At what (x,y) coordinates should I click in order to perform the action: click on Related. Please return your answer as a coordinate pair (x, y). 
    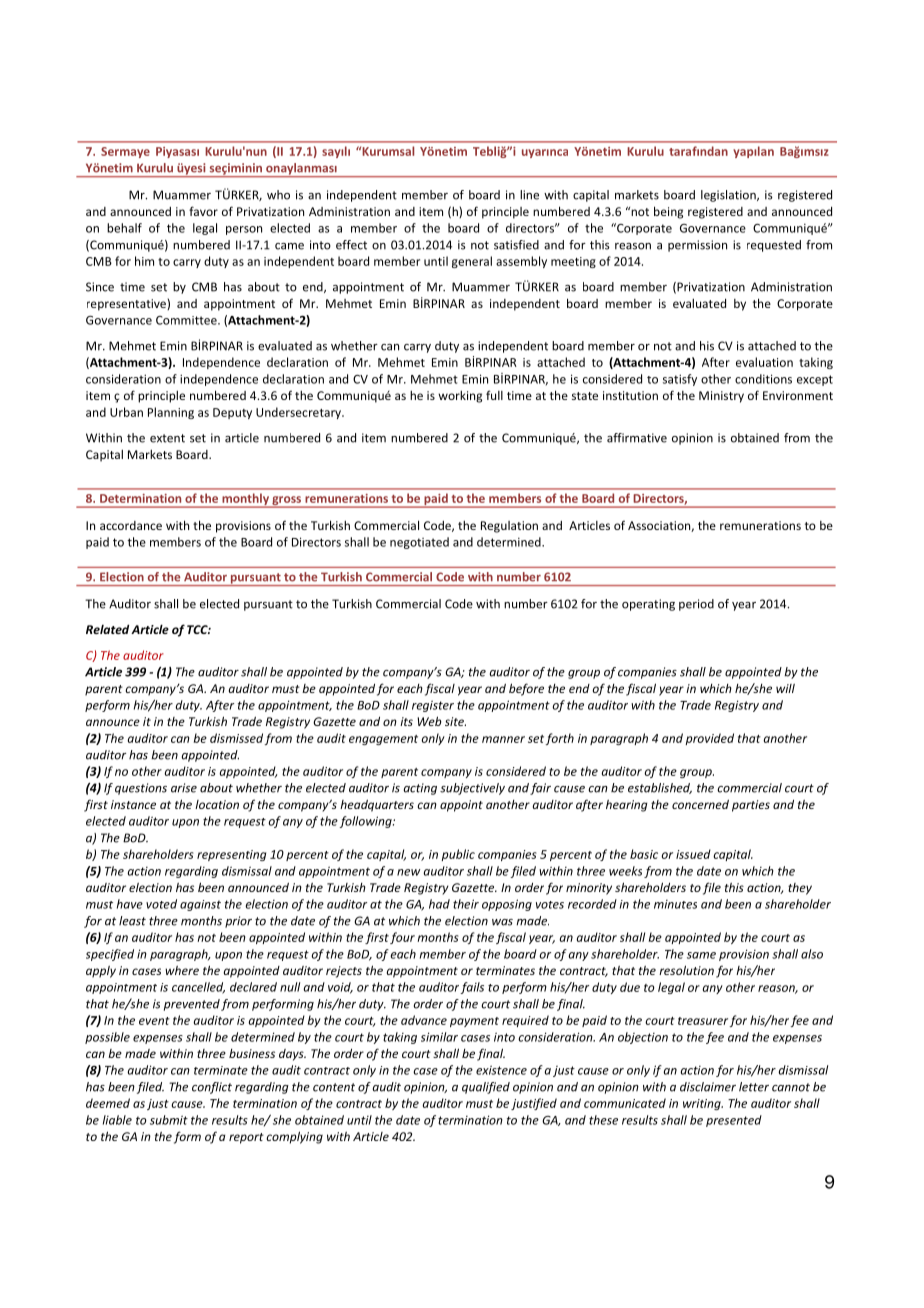
    Looking at the image, I should click on (107, 629).
